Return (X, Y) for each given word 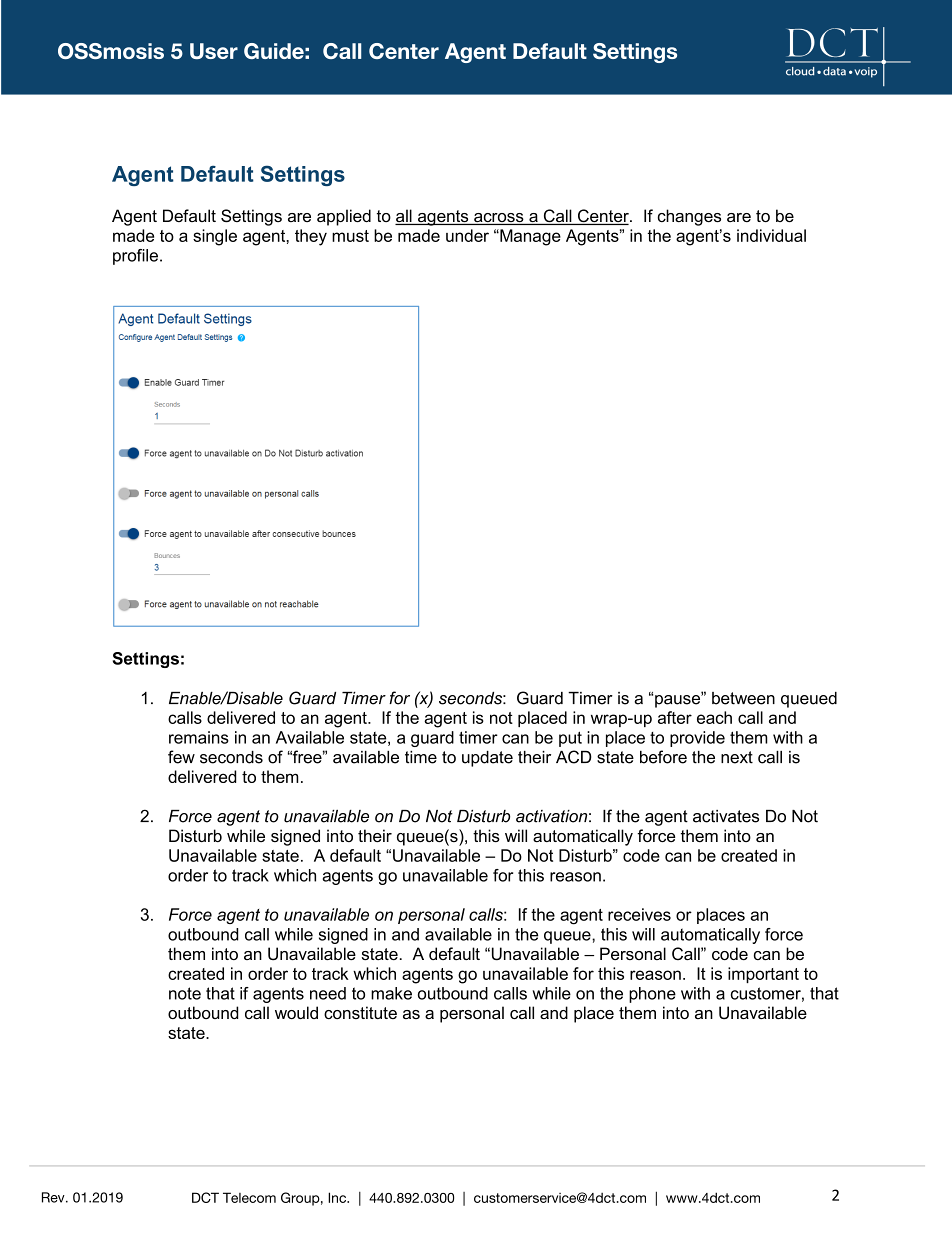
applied (344, 217)
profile (135, 257)
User (214, 51)
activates (726, 816)
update (487, 759)
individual (771, 235)
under (467, 235)
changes (689, 217)
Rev (54, 1197)
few (181, 757)
